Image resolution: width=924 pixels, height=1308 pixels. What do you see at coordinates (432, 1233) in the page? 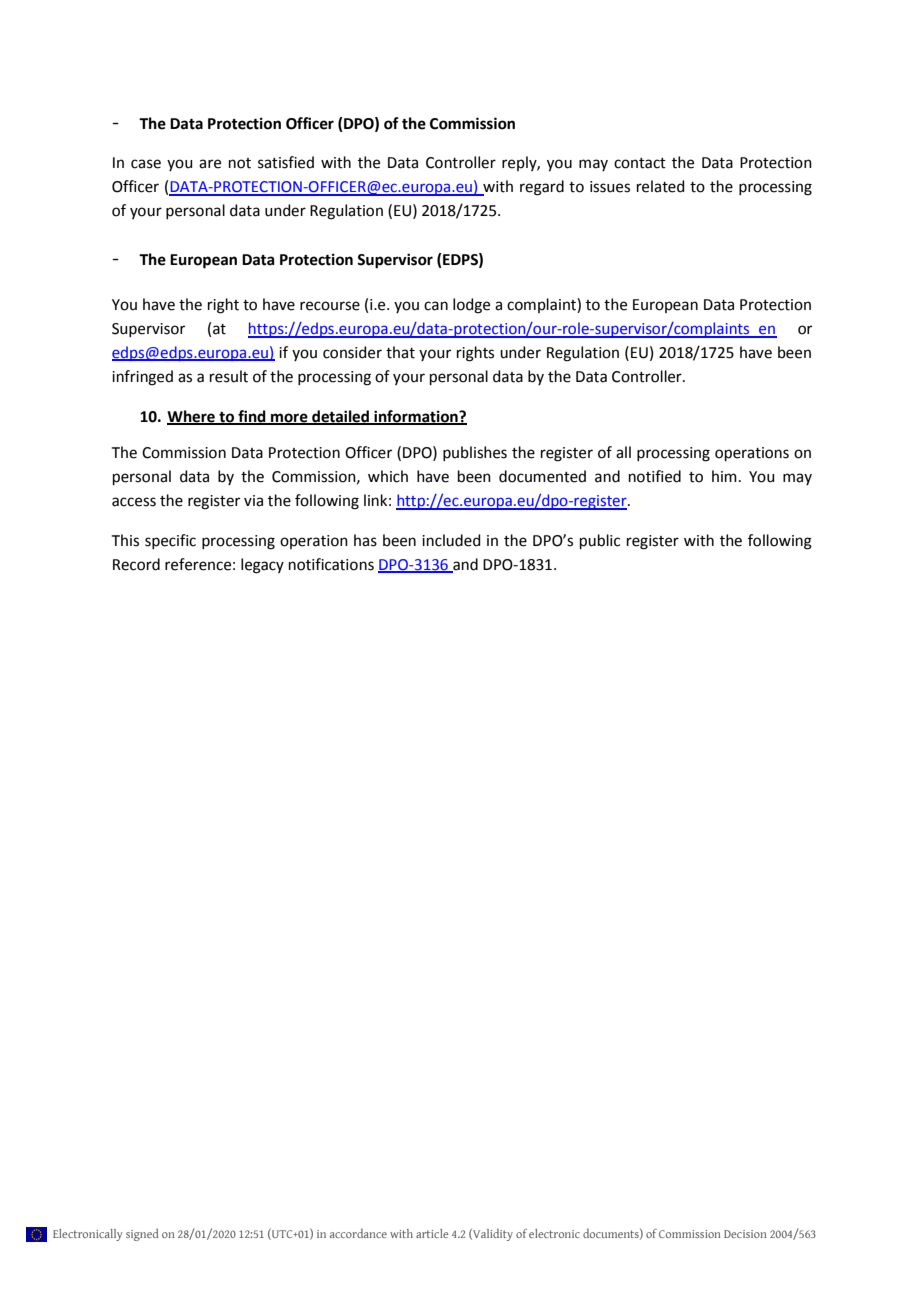
I see `article` at bounding box center [432, 1233].
